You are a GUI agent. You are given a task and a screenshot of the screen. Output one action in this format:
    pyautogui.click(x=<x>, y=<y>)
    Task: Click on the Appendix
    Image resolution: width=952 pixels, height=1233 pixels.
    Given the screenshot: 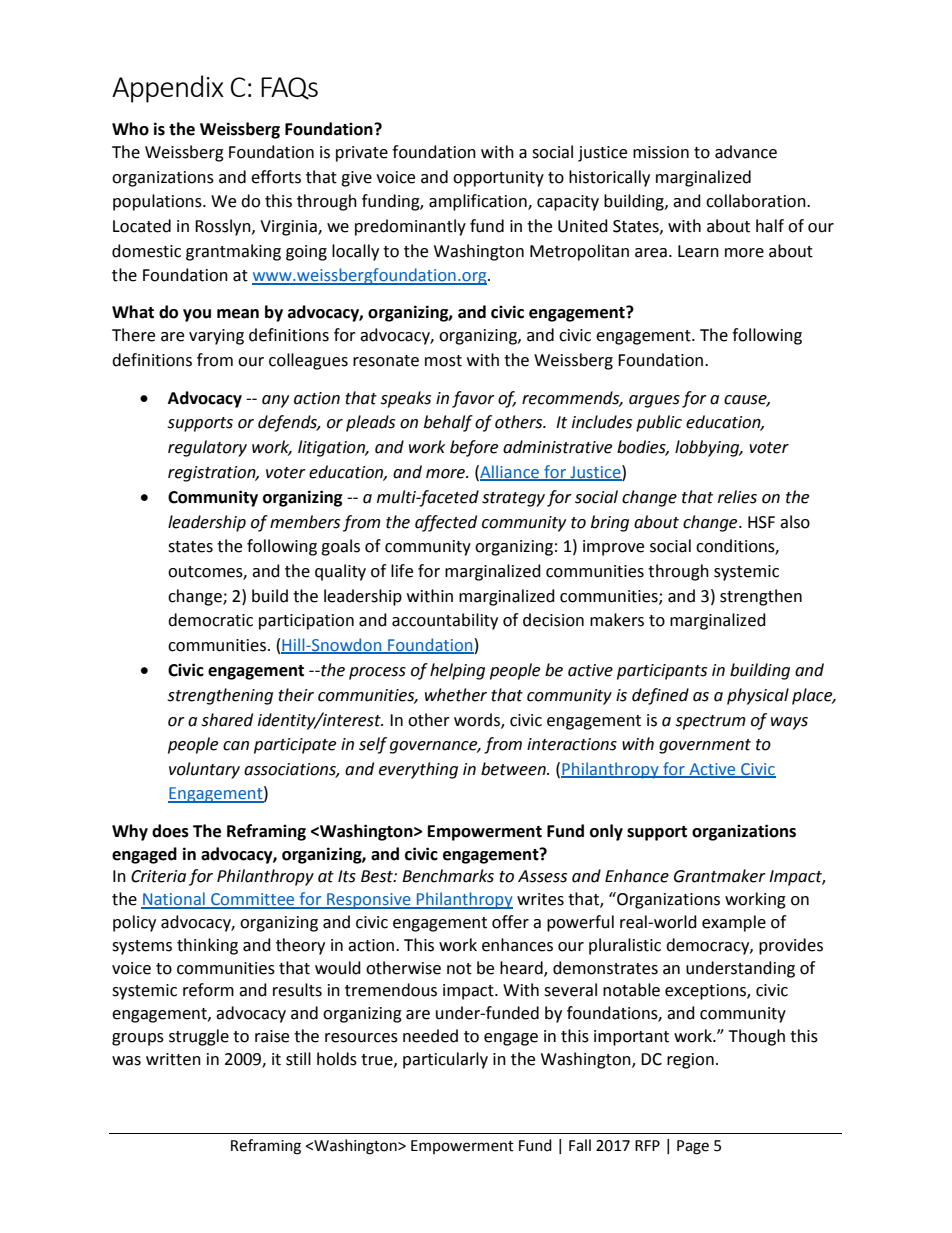 What is the action you would take?
    pyautogui.click(x=168, y=89)
